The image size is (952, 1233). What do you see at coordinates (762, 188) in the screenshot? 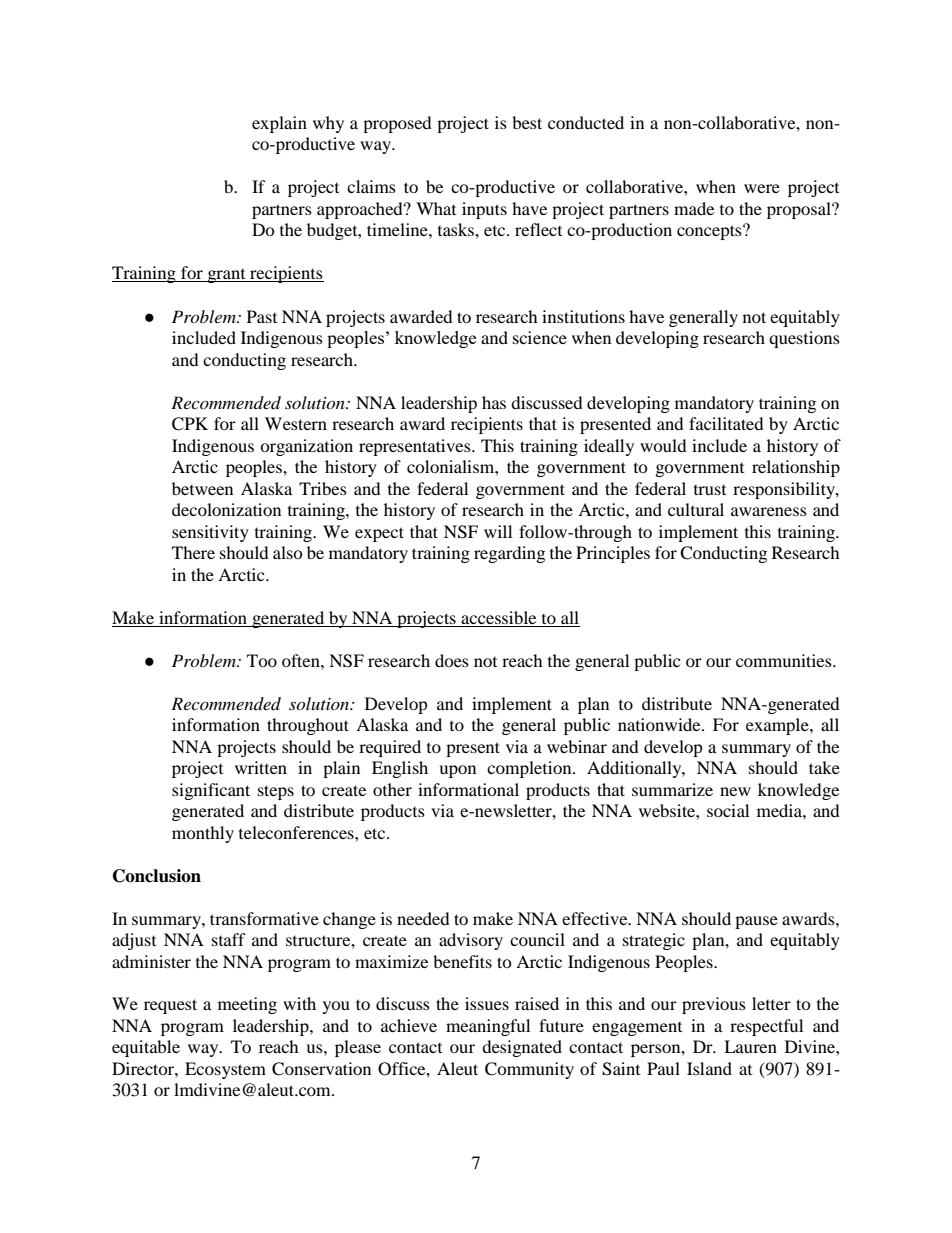
I see `were` at bounding box center [762, 188].
